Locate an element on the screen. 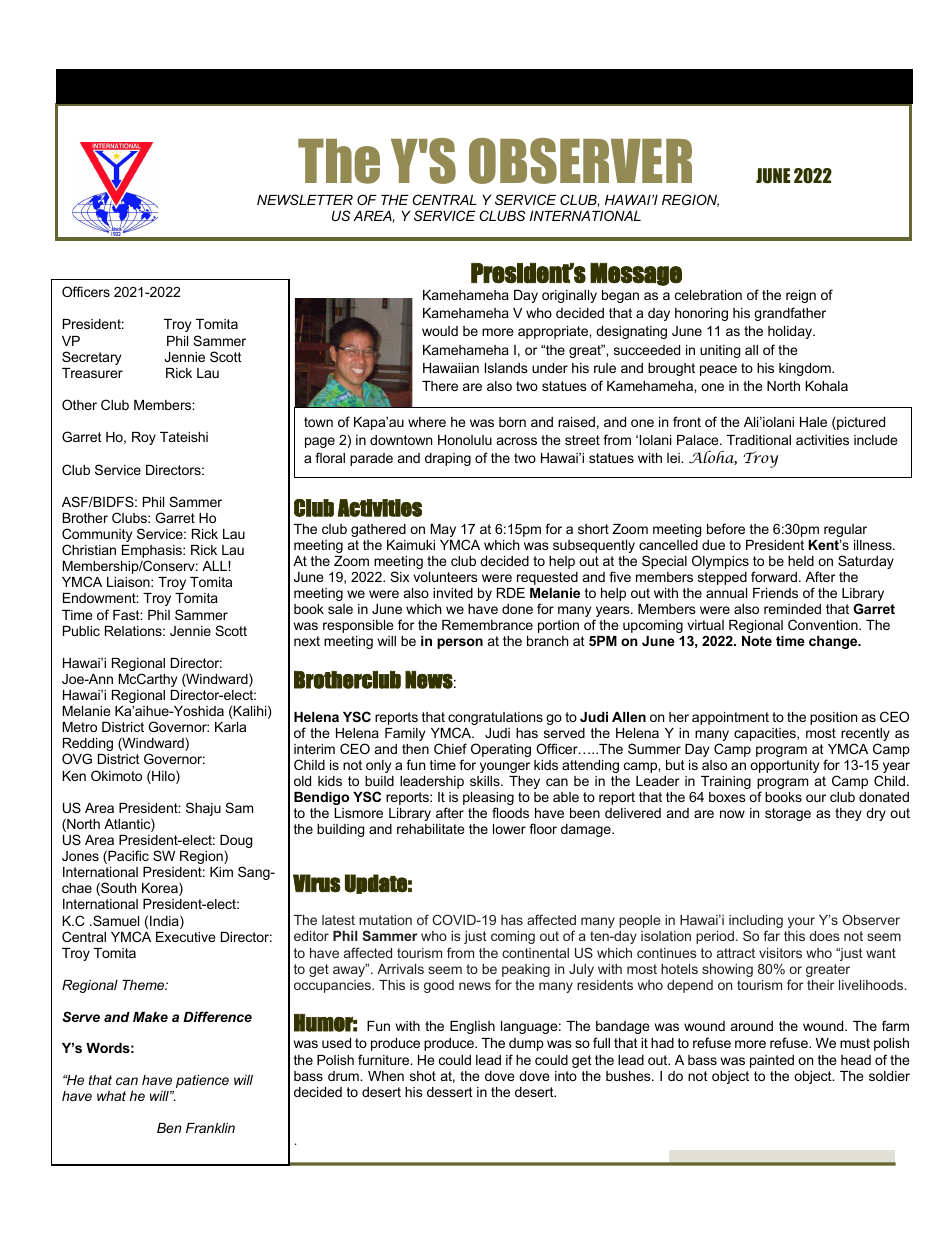 This screenshot has width=952, height=1233. Secretary is located at coordinates (91, 358).
